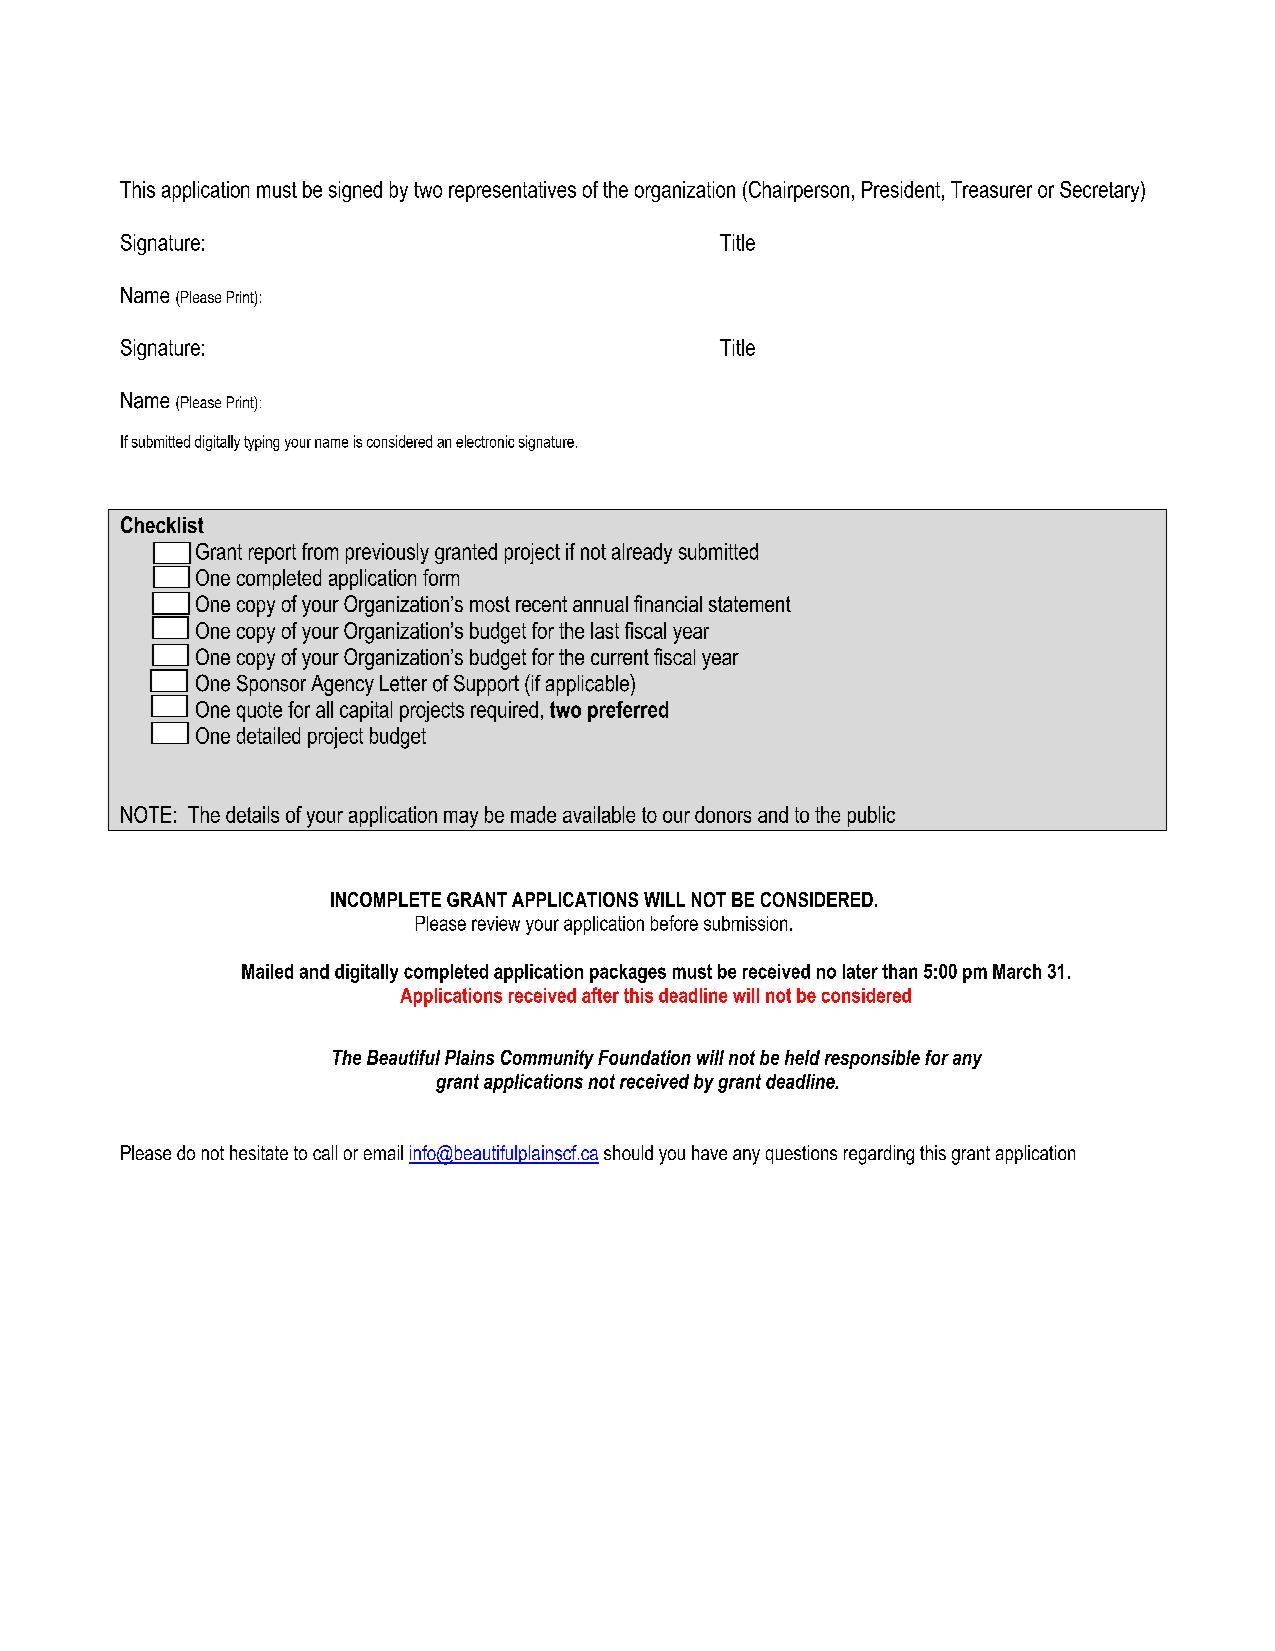 Image resolution: width=1275 pixels, height=1651 pixels. Describe the element at coordinates (642, 553) in the image. I see `already` at that location.
